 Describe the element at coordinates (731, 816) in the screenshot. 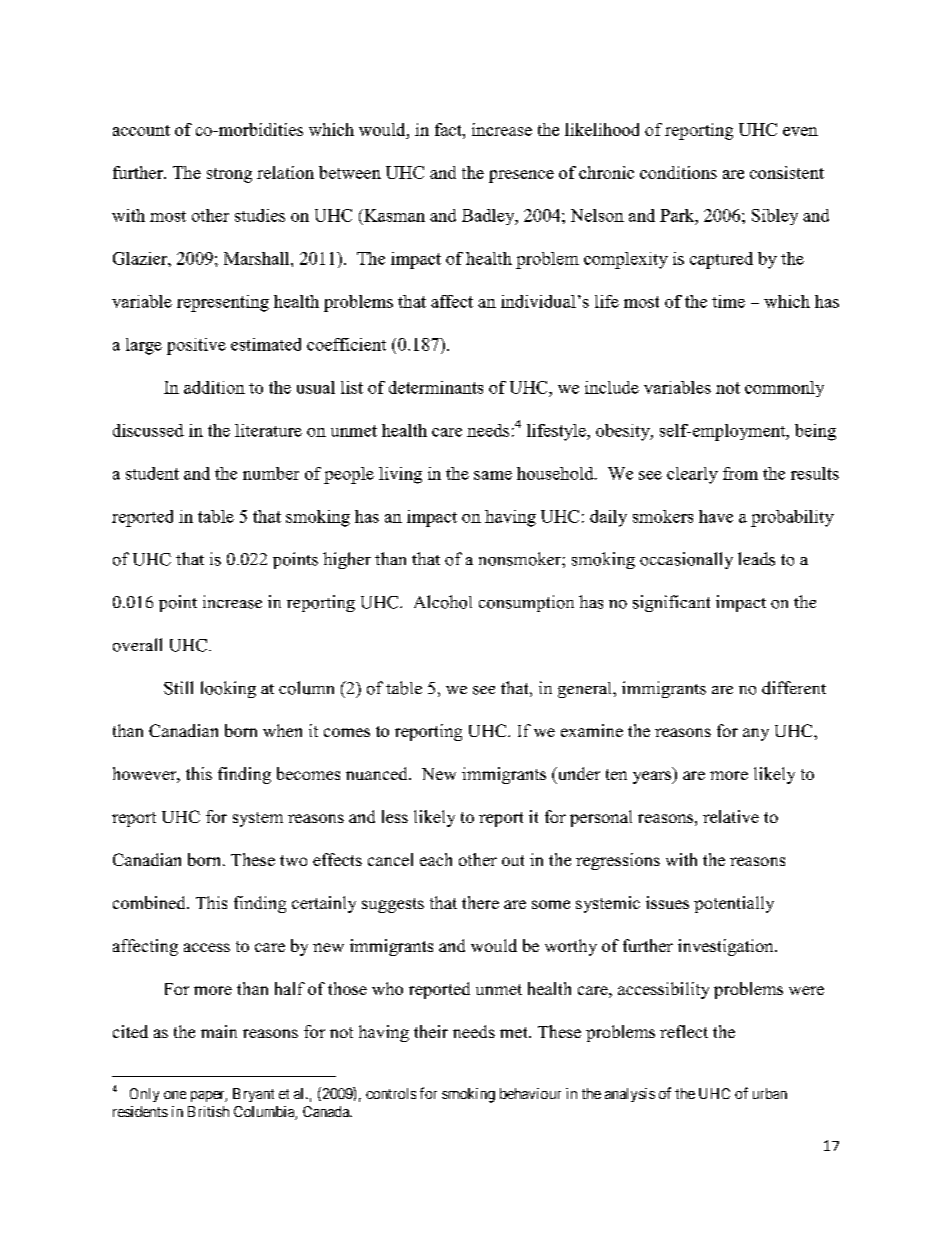

I see `relative` at that location.
